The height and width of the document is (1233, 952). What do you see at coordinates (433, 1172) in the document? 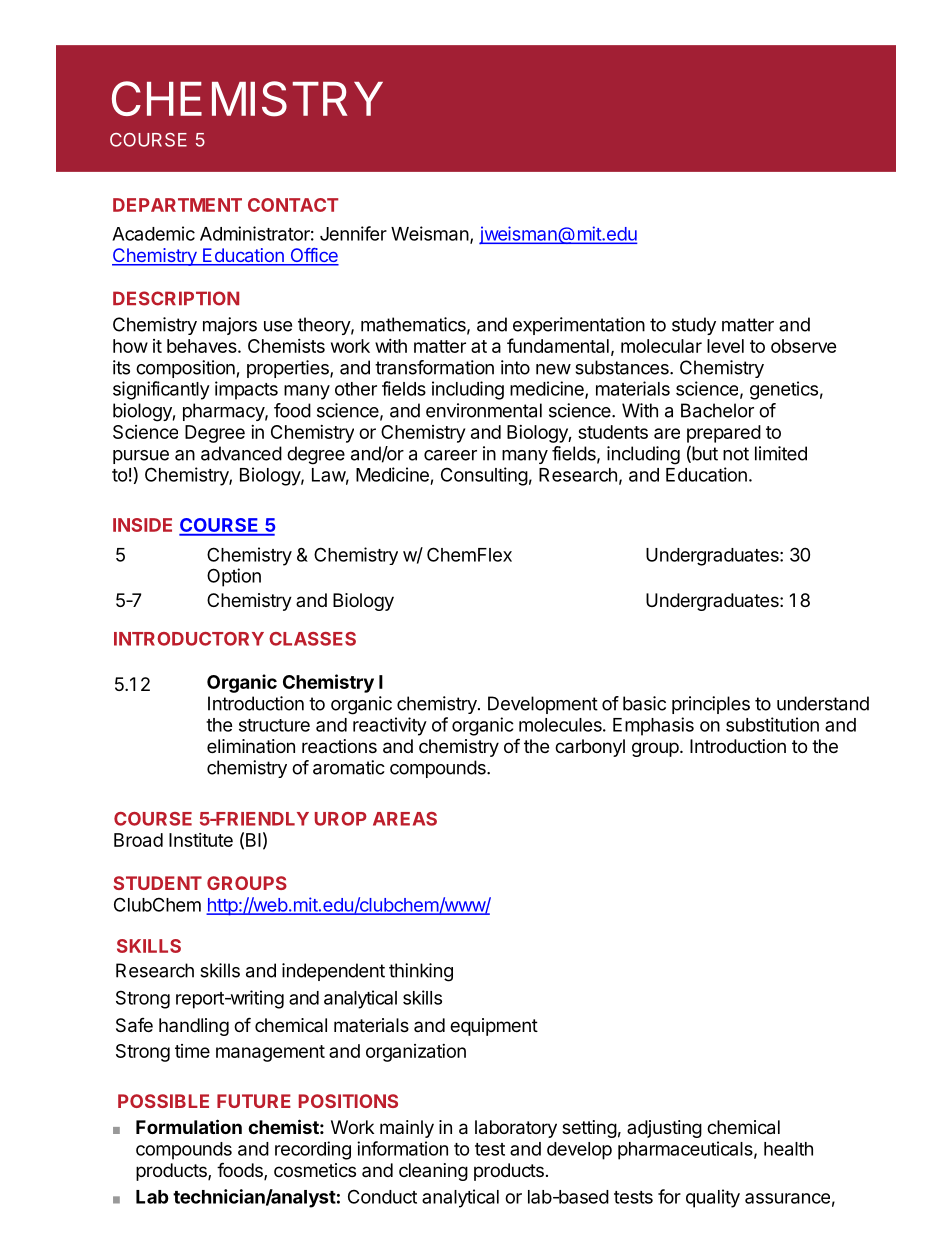
I see `cleaning` at bounding box center [433, 1172].
